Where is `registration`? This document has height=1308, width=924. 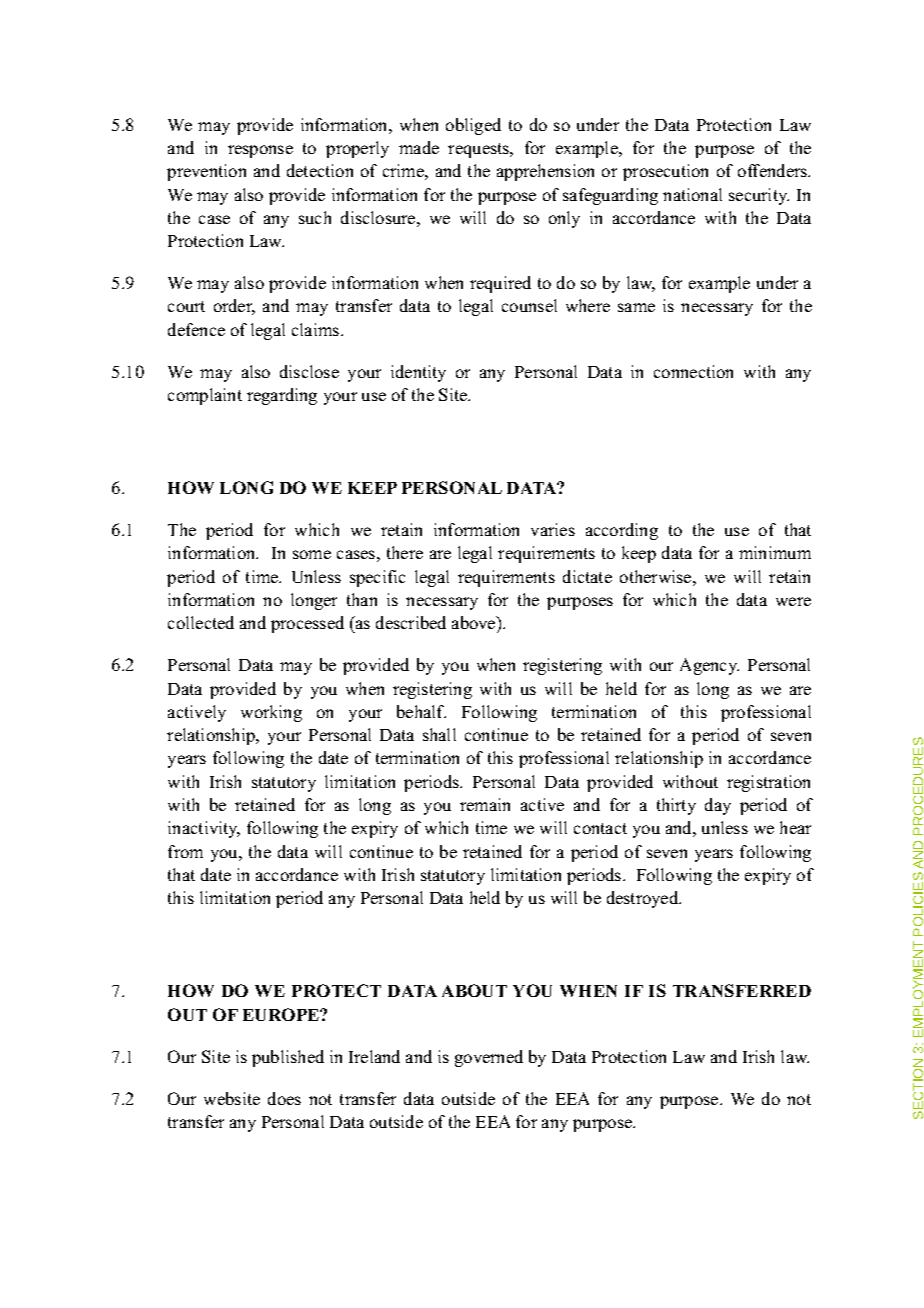
registration is located at coordinates (768, 783).
